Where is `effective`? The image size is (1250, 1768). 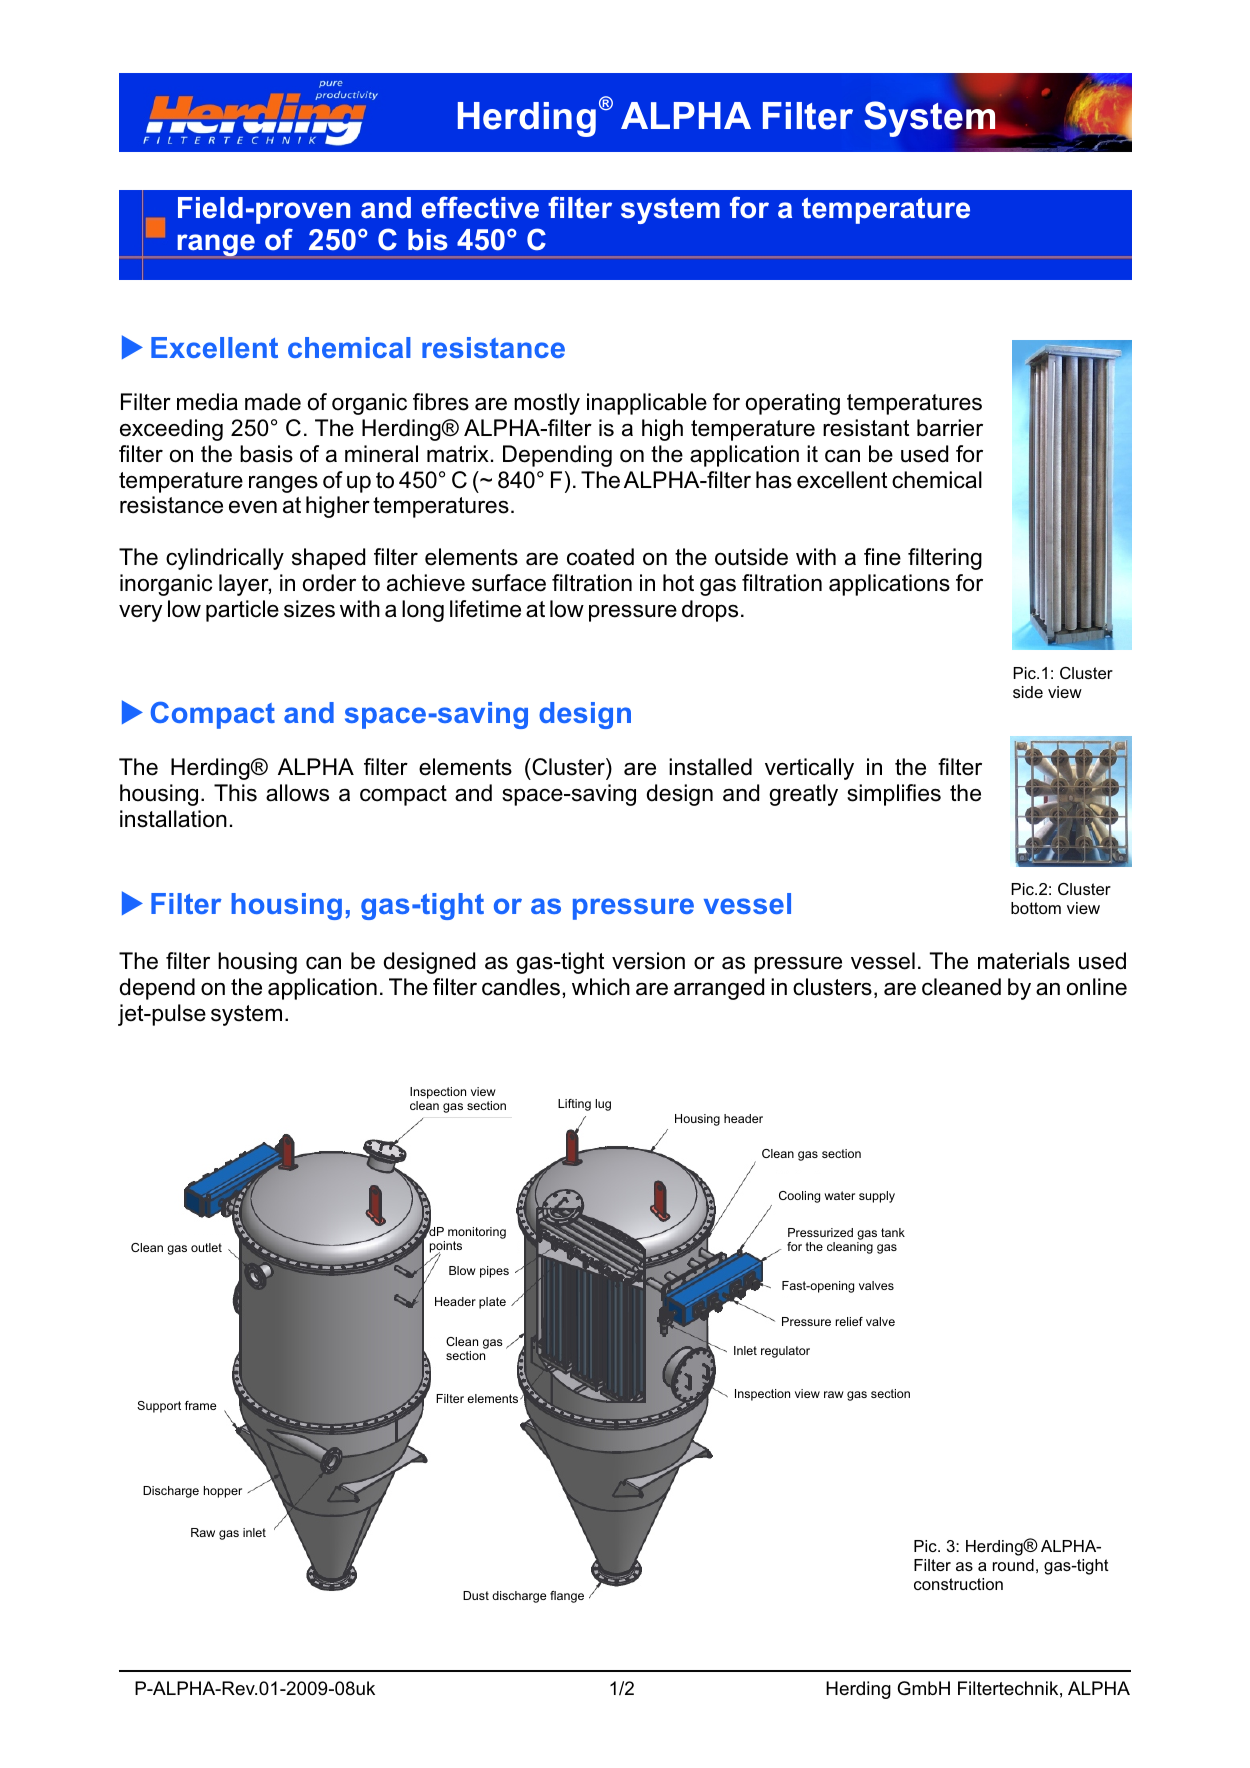 effective is located at coordinates (480, 207).
